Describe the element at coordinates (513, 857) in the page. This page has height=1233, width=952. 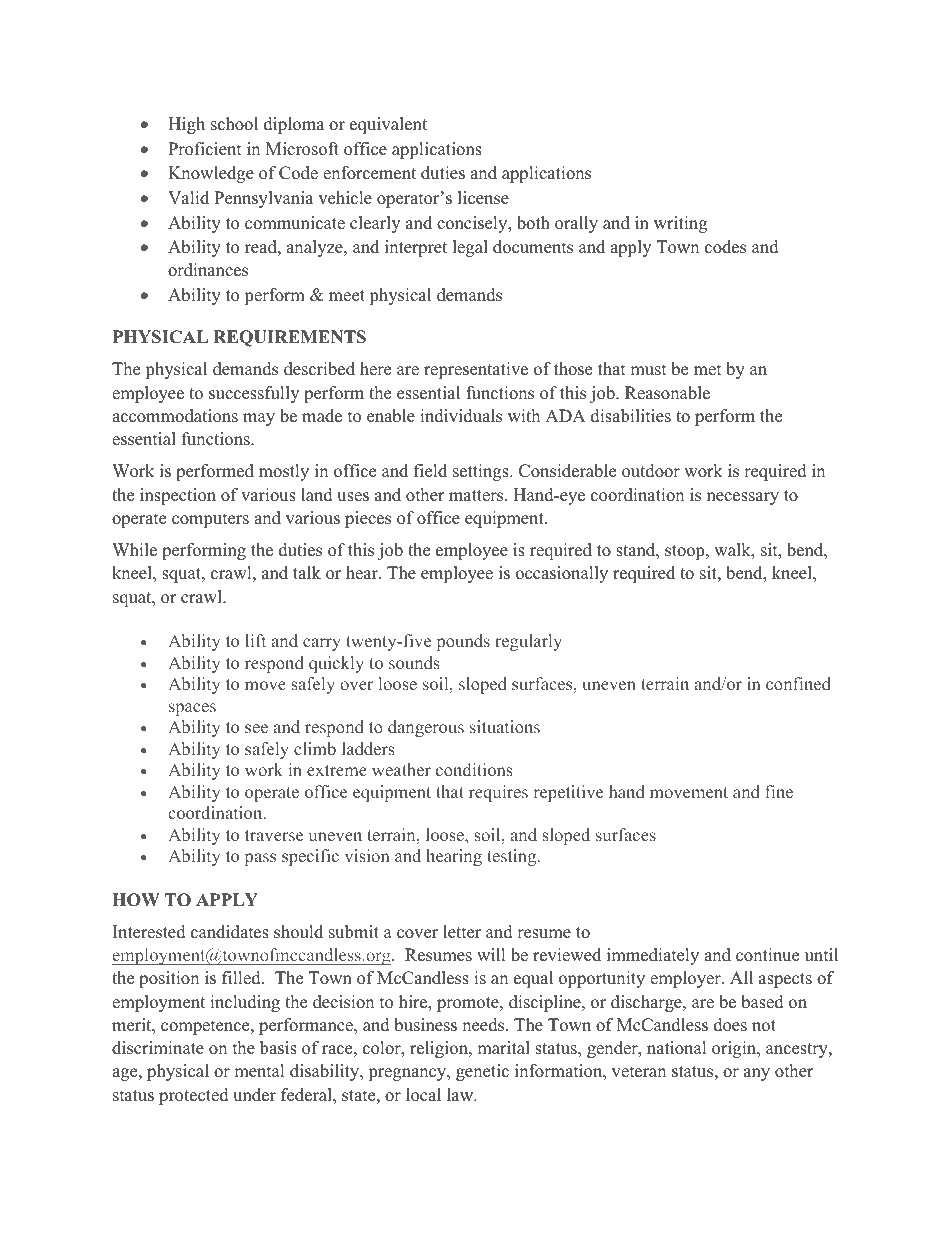
I see `testing` at that location.
